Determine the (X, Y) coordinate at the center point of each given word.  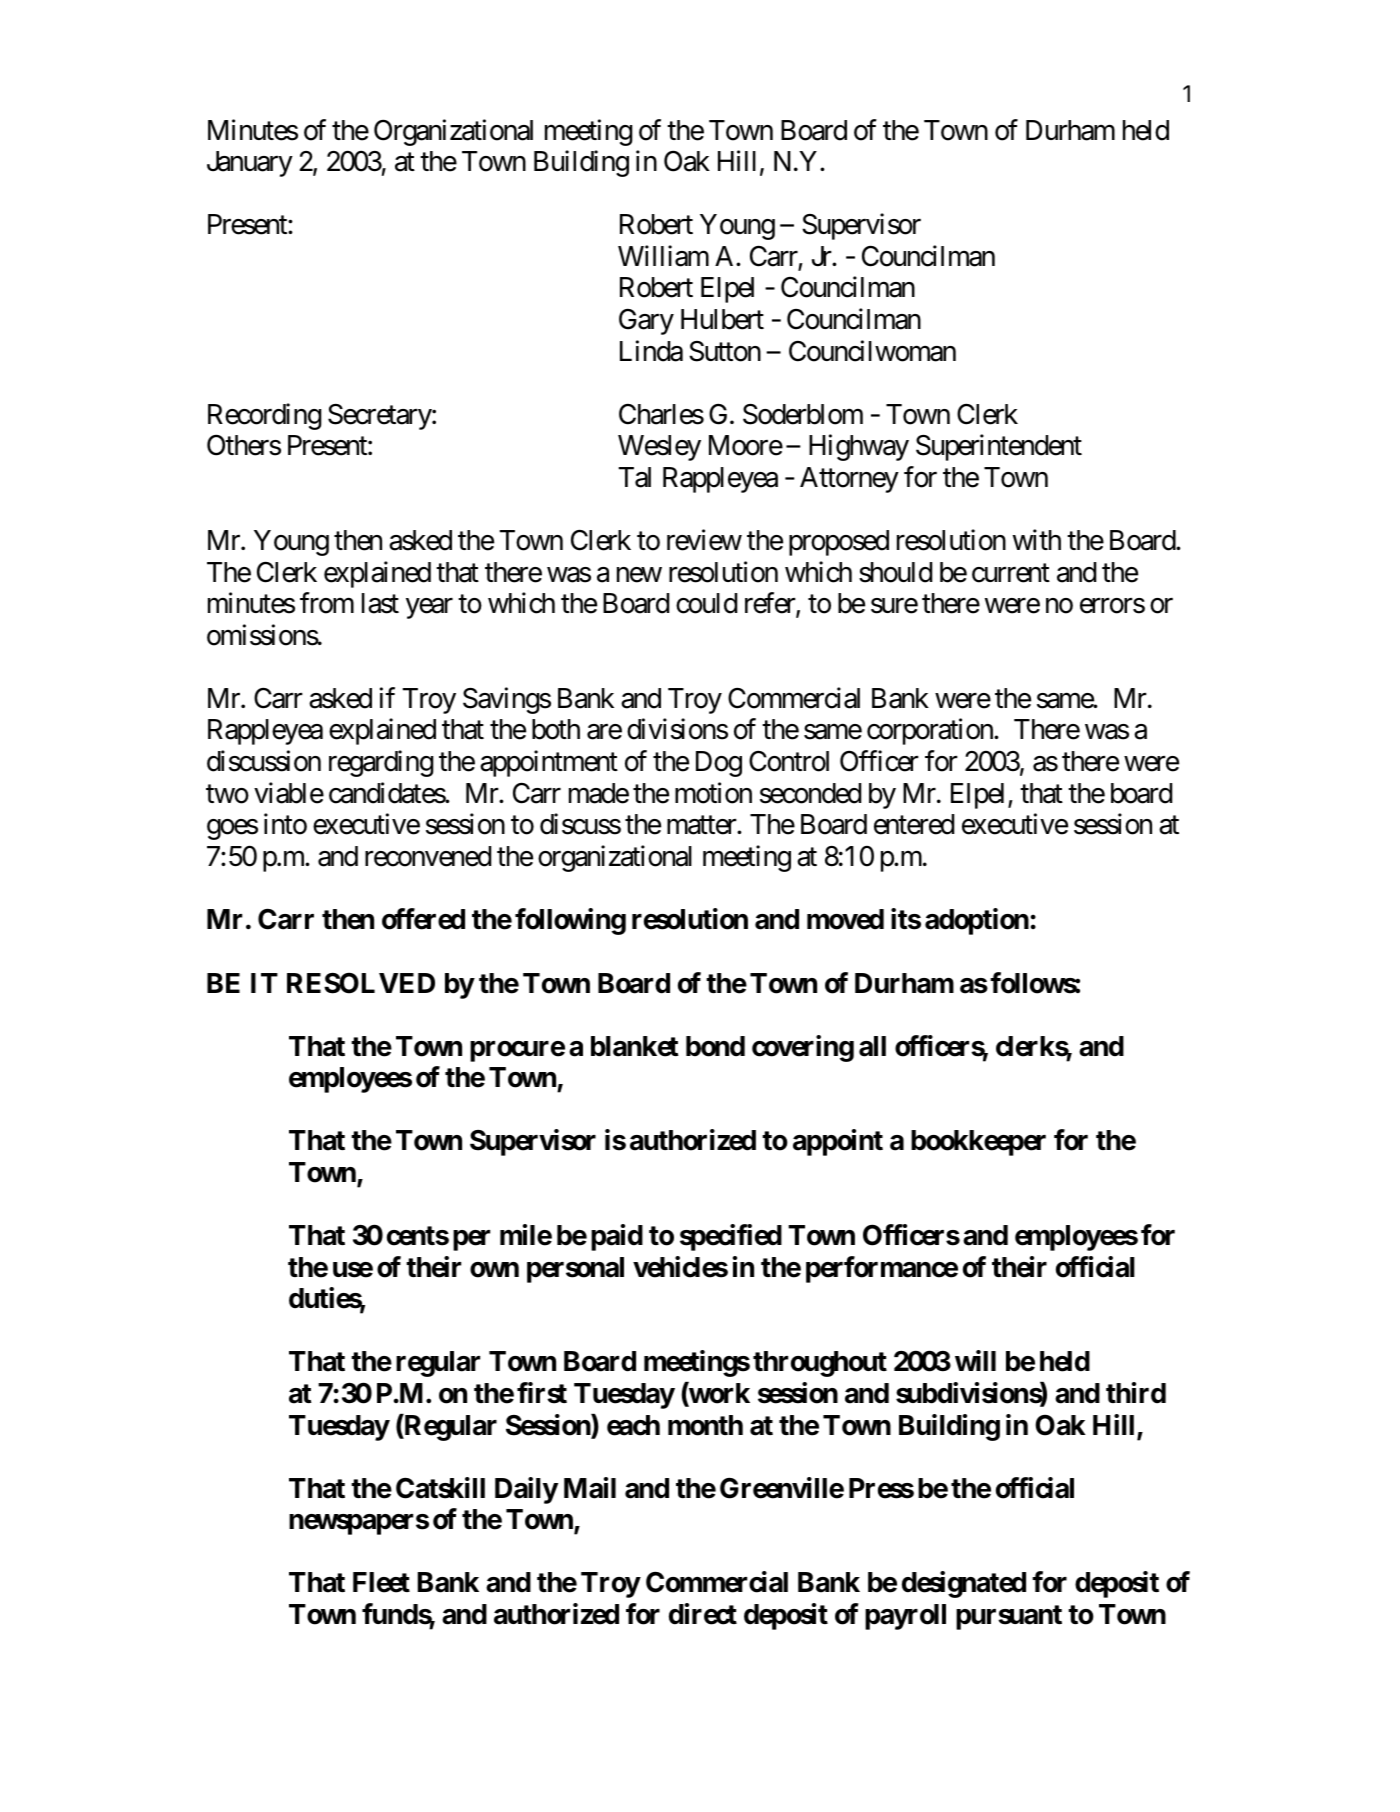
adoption (977, 921)
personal (575, 1270)
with (1037, 539)
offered (423, 919)
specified (731, 1237)
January (250, 164)
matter (702, 825)
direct (703, 1614)
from (327, 603)
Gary (646, 322)
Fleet (381, 1582)
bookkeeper (978, 1143)
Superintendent (999, 448)
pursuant (1009, 1617)
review (704, 540)
